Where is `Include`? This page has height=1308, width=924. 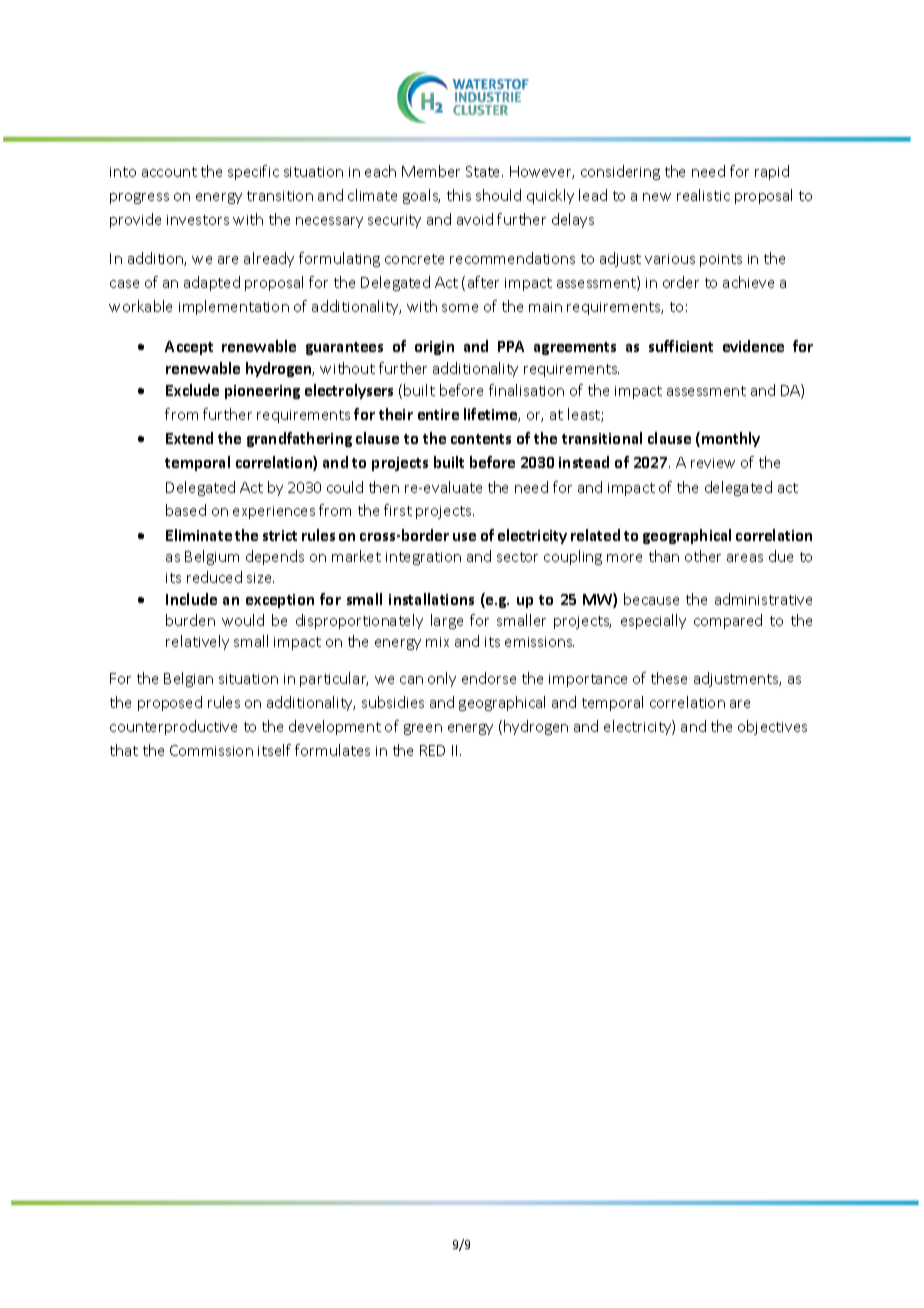
Include is located at coordinates (191, 599).
